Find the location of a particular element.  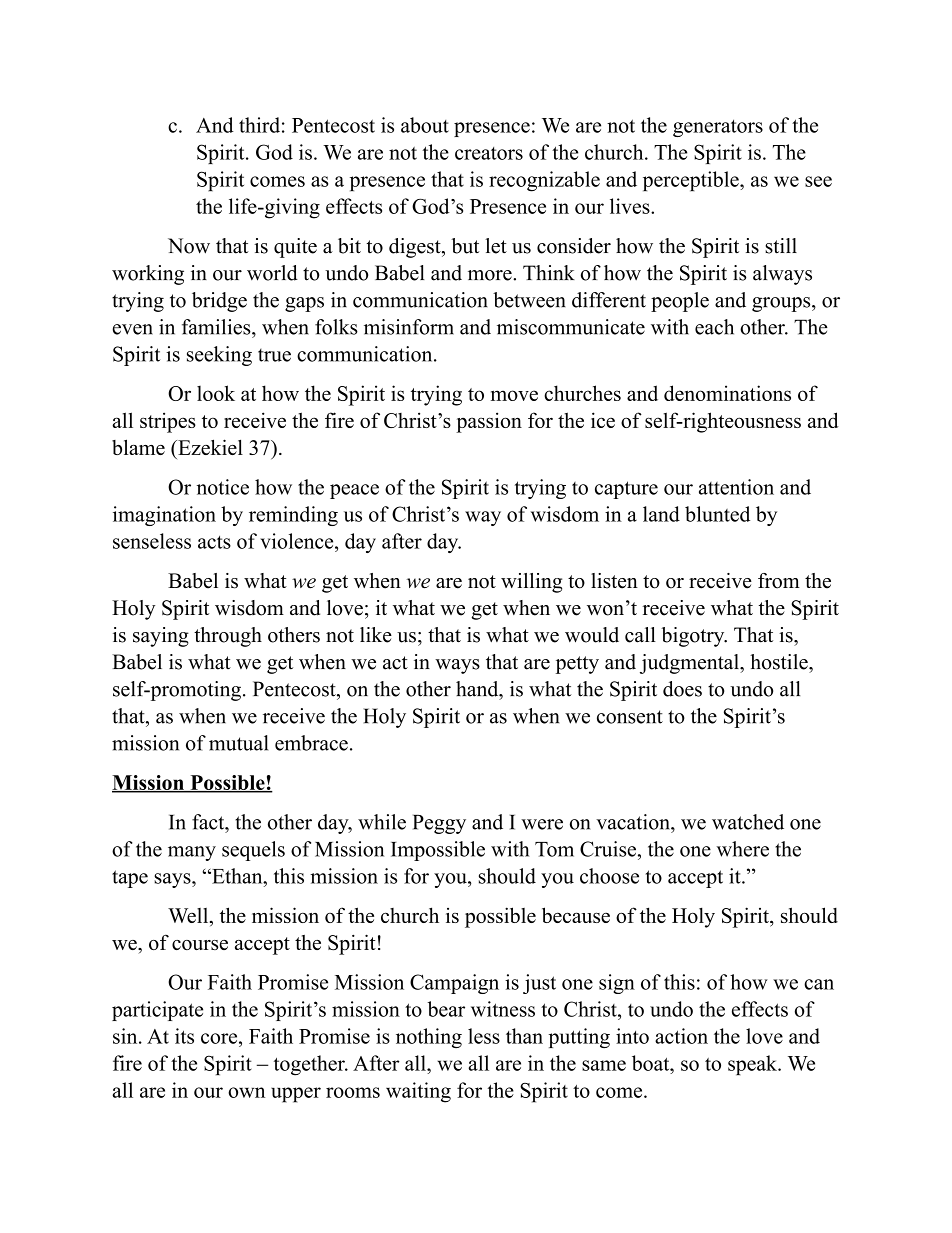

bigotry is located at coordinates (694, 637).
